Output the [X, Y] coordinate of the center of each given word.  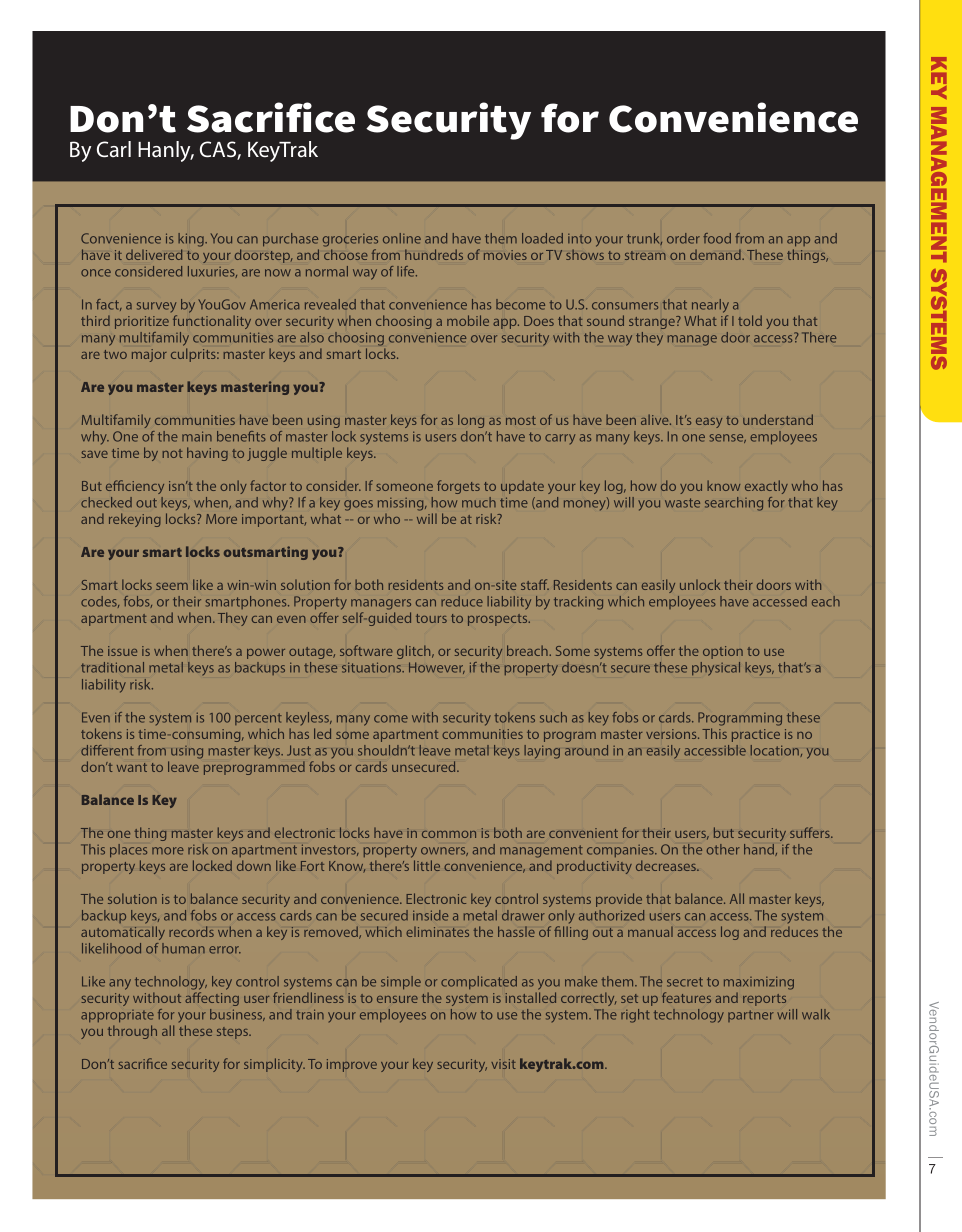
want [132, 767]
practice [756, 735]
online [402, 238]
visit [503, 1064]
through [132, 1032]
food [717, 238]
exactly [766, 487]
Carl [114, 149]
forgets [458, 487]
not [172, 453]
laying [542, 752]
